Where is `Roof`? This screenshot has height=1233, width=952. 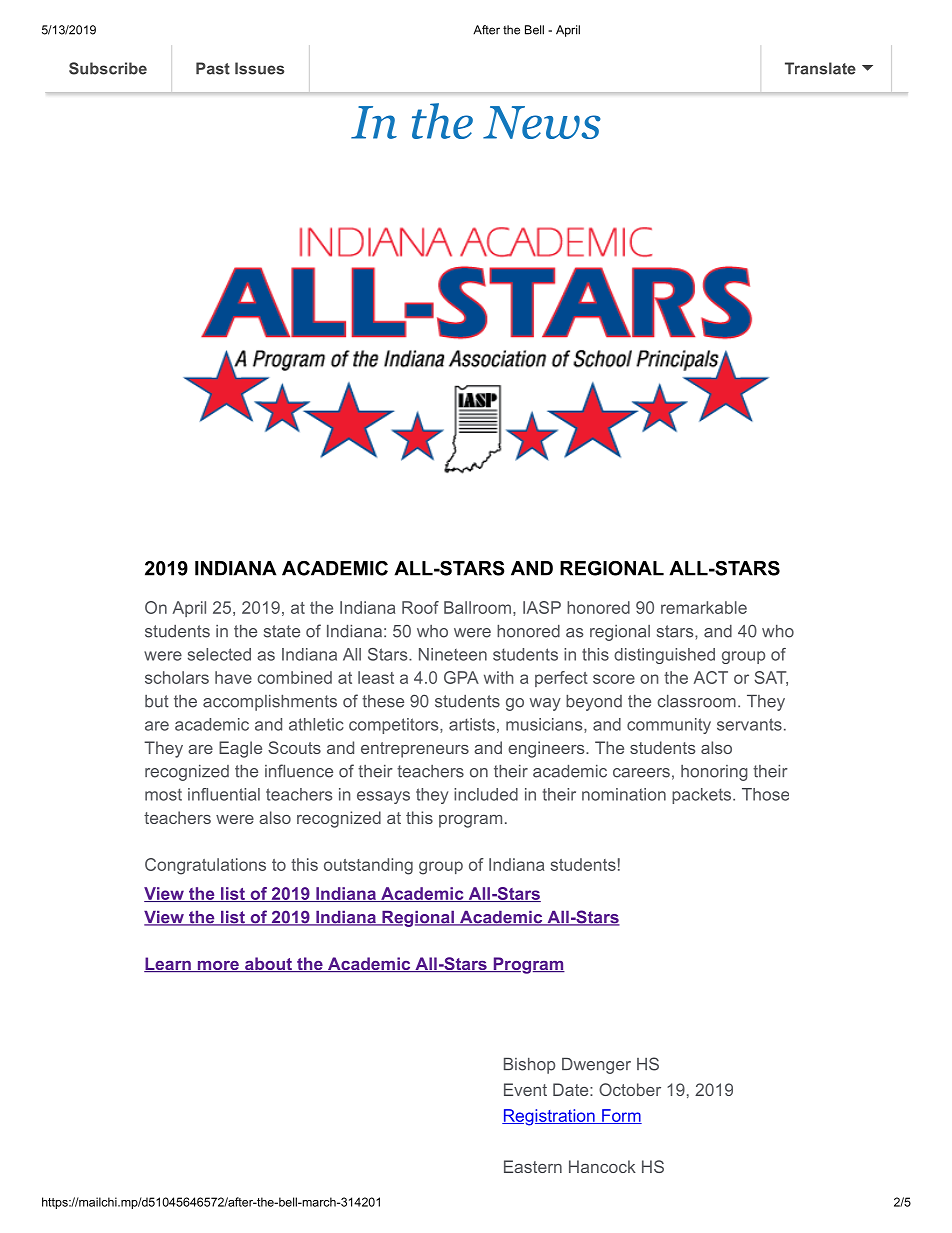 Roof is located at coordinates (420, 607).
